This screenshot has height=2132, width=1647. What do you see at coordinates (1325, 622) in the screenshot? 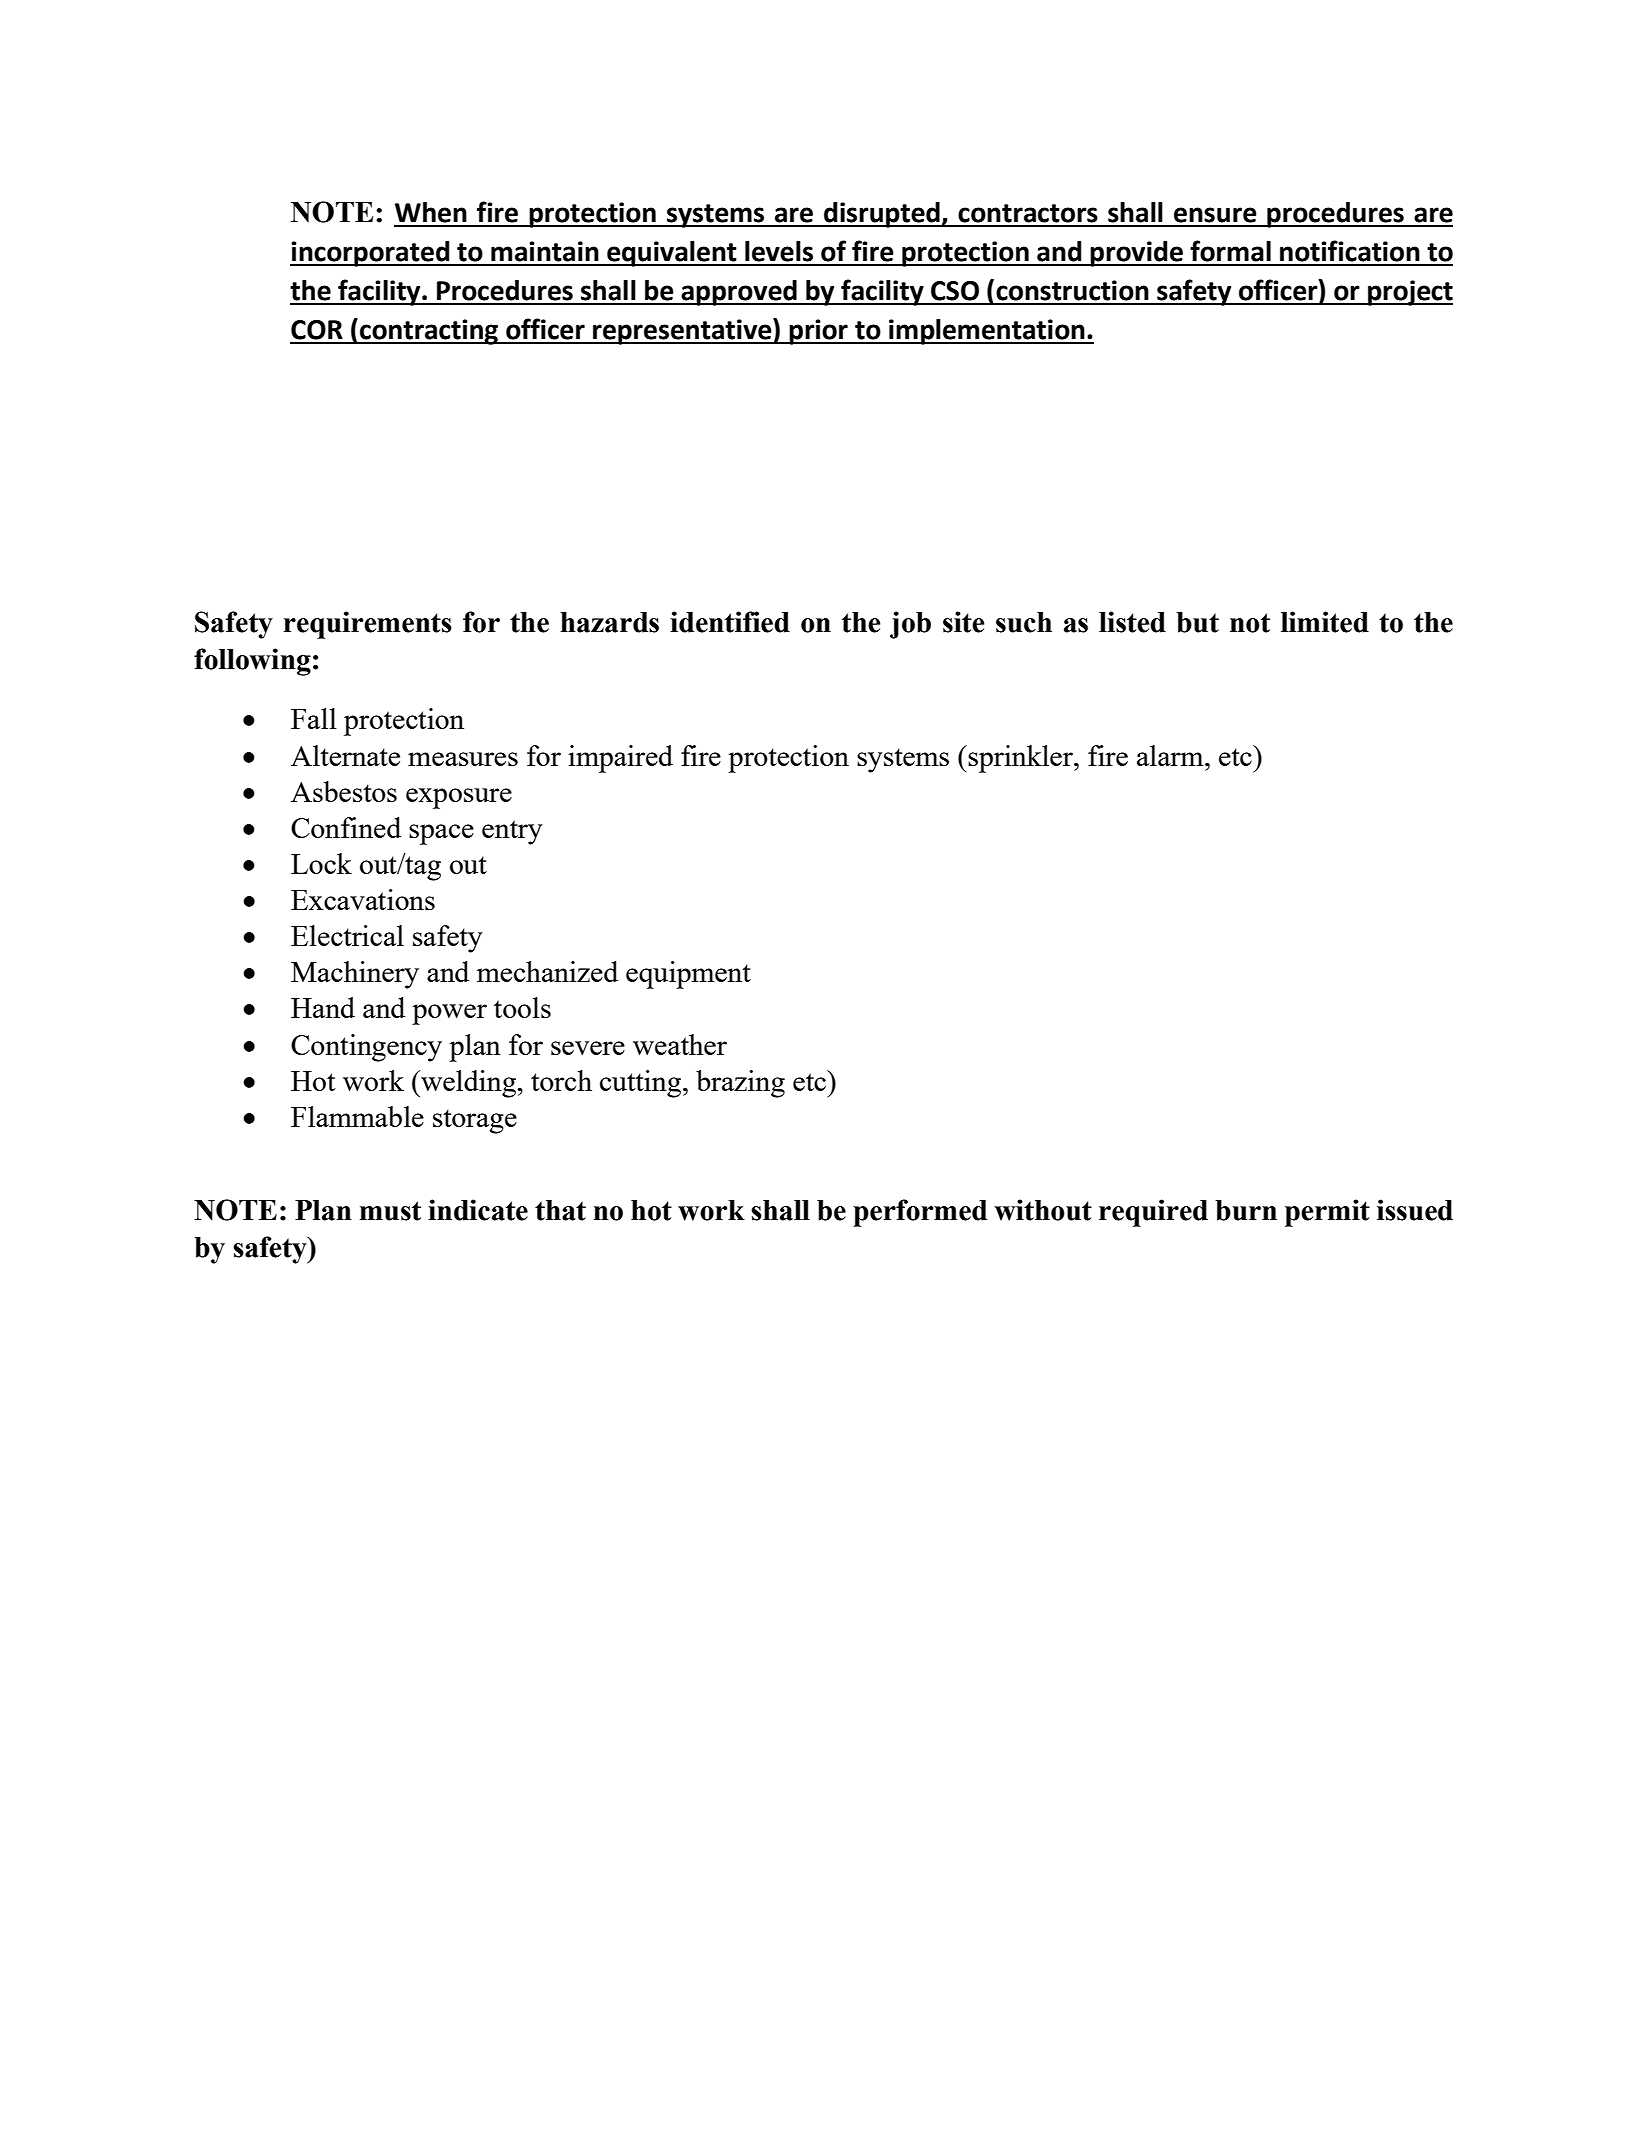
I see `limited` at bounding box center [1325, 622].
